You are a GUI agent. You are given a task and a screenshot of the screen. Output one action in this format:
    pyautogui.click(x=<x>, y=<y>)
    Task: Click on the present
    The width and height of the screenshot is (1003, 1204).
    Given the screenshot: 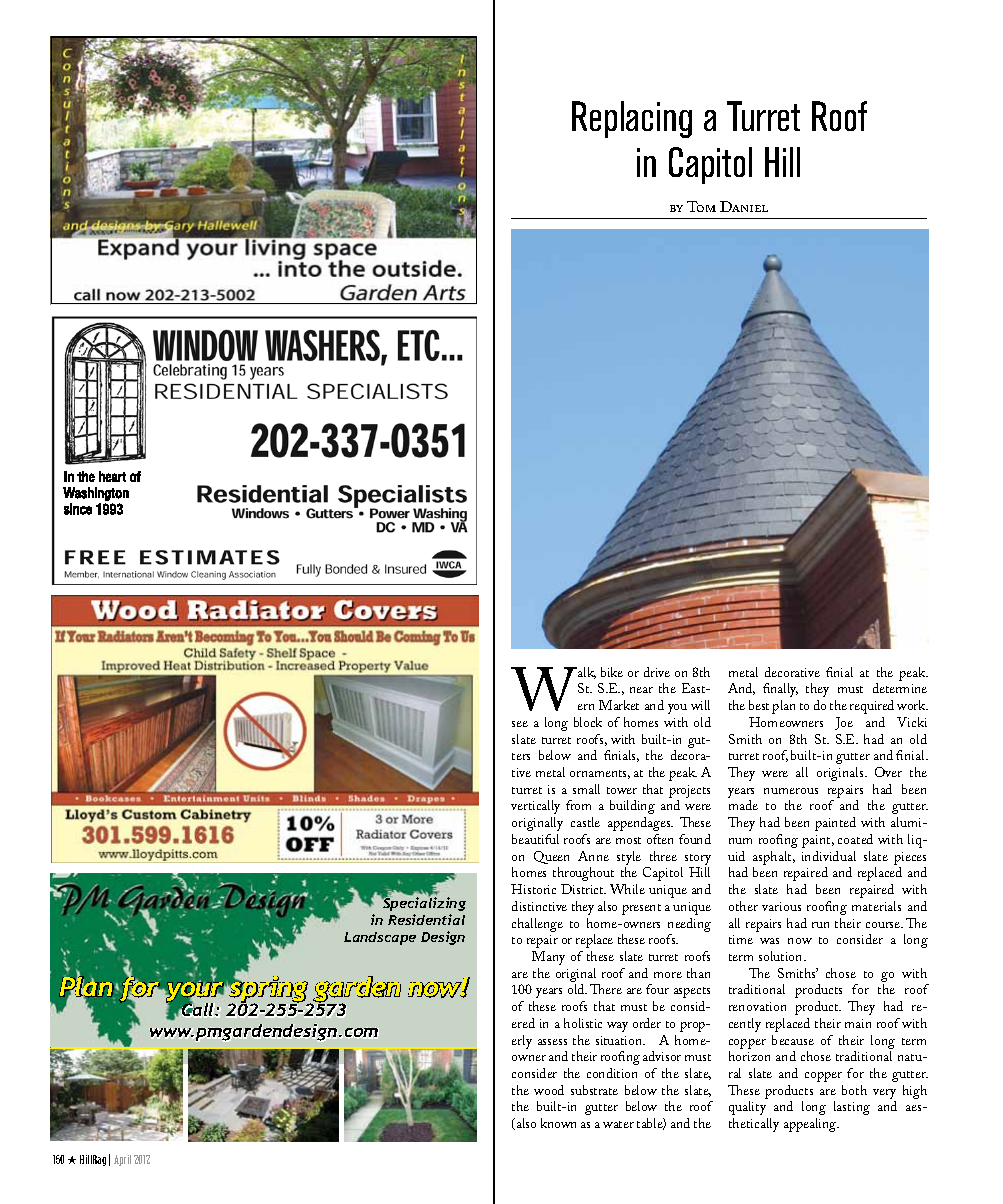 What is the action you would take?
    pyautogui.click(x=641, y=909)
